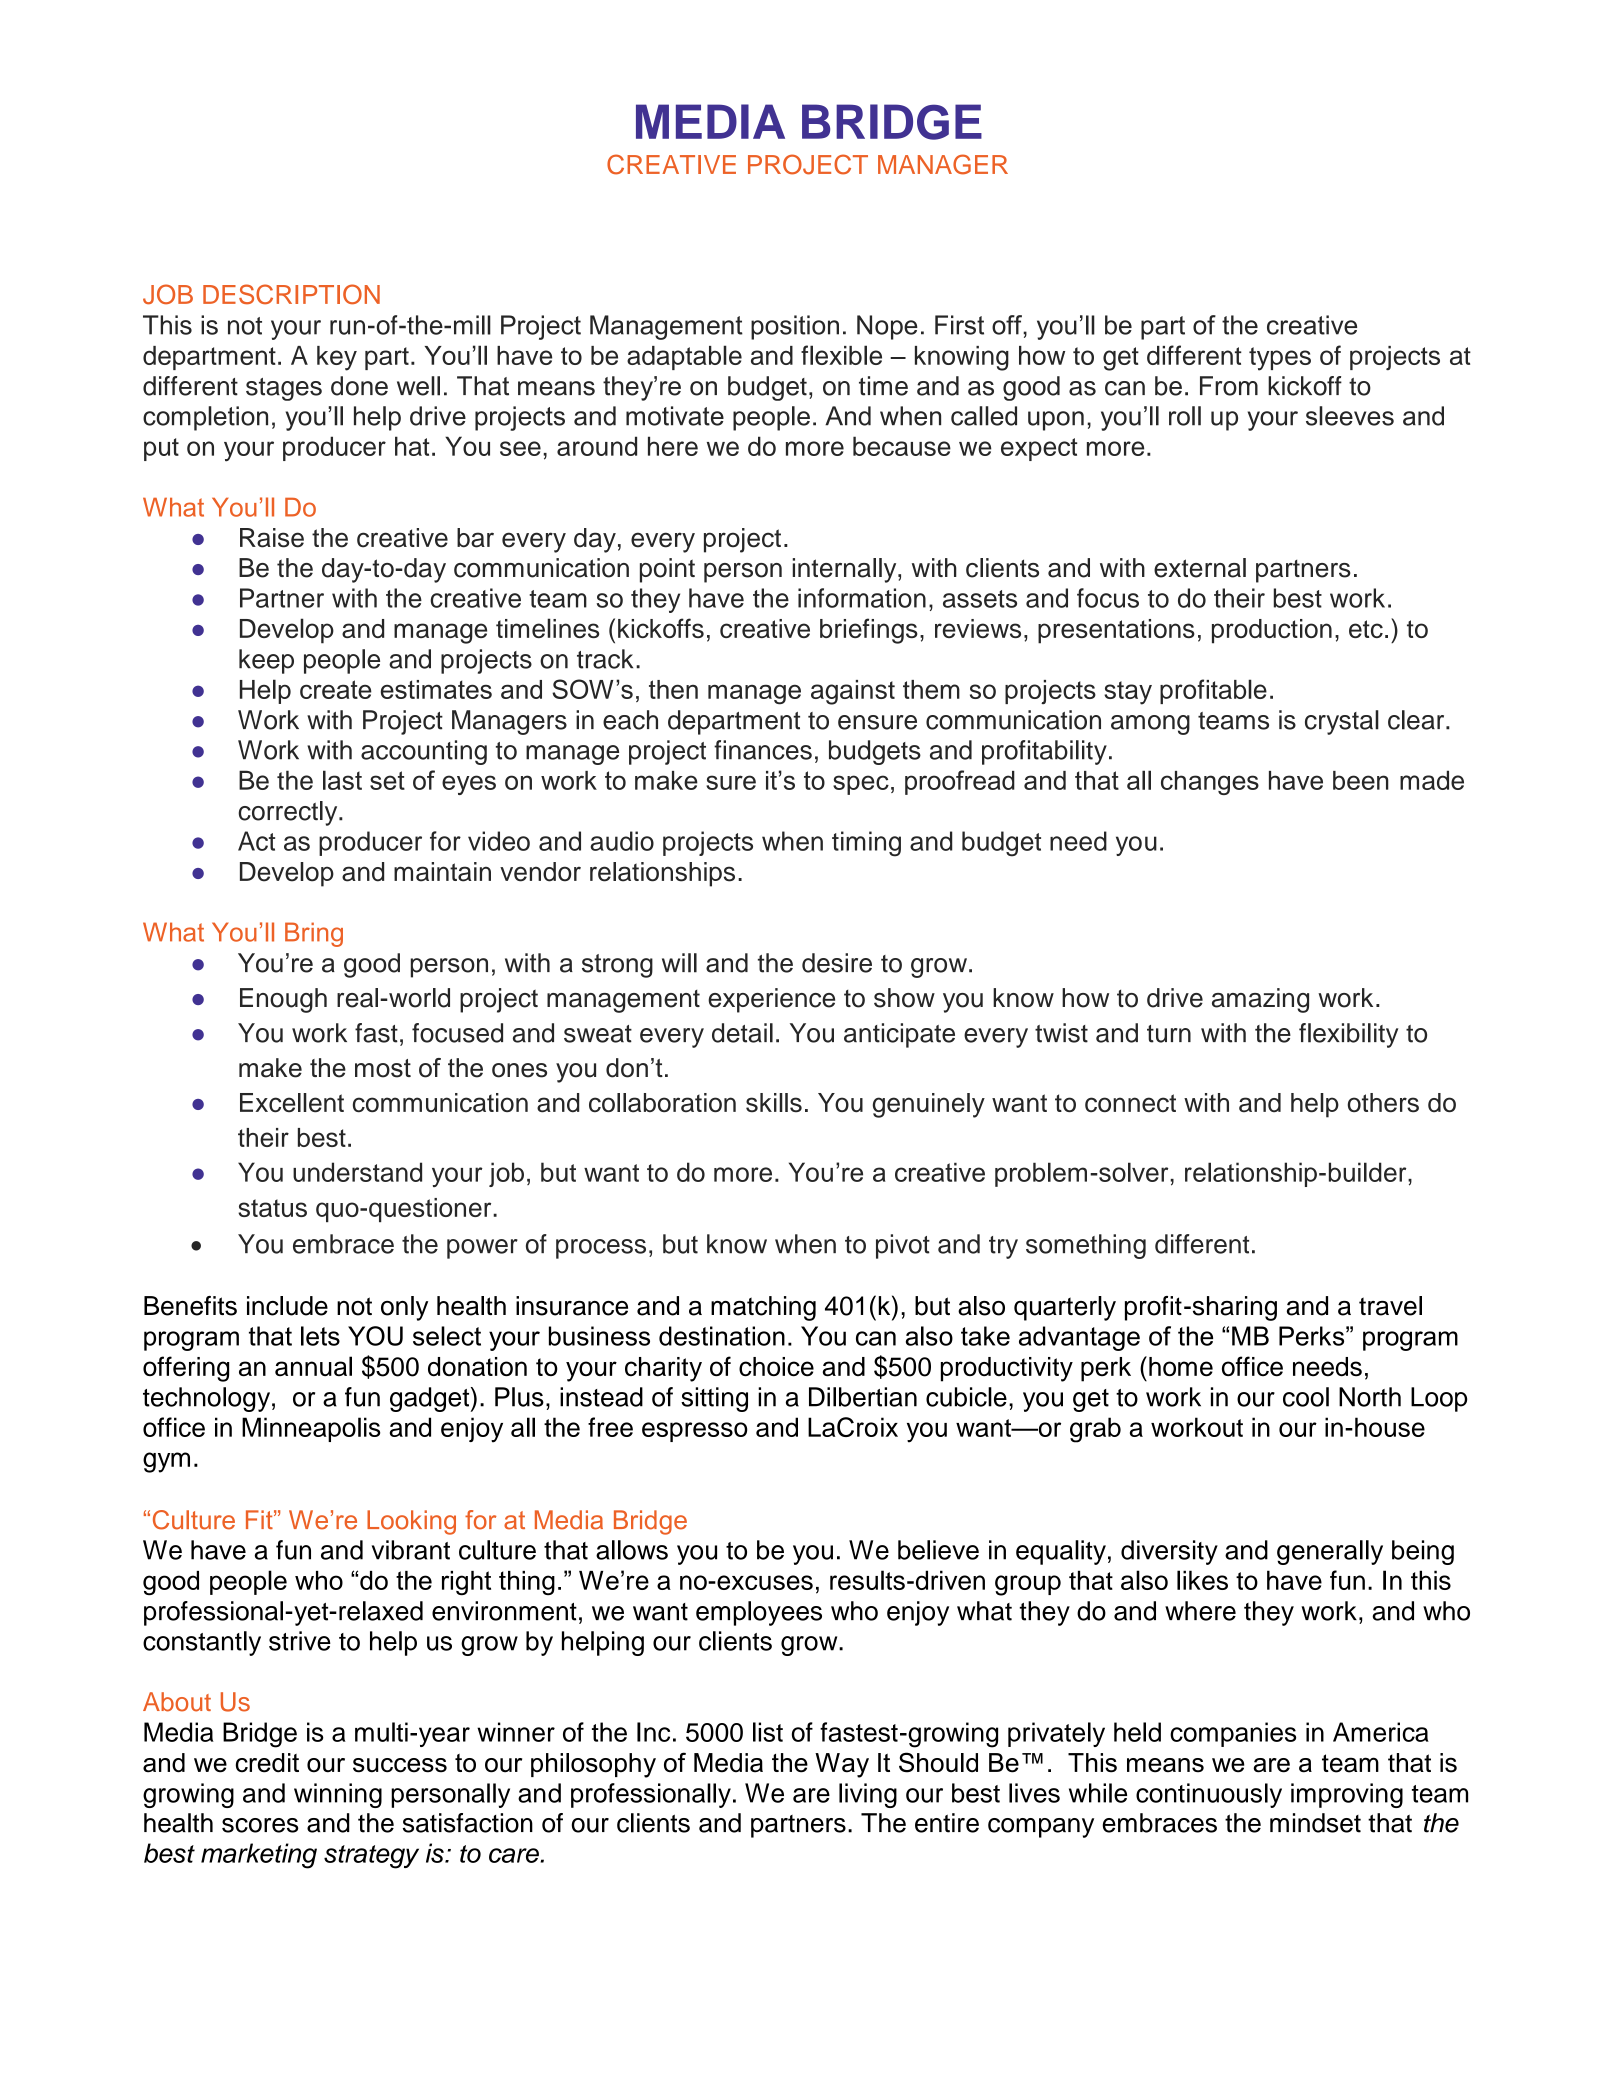 The width and height of the page is (1616, 2091). I want to click on position, so click(795, 327).
